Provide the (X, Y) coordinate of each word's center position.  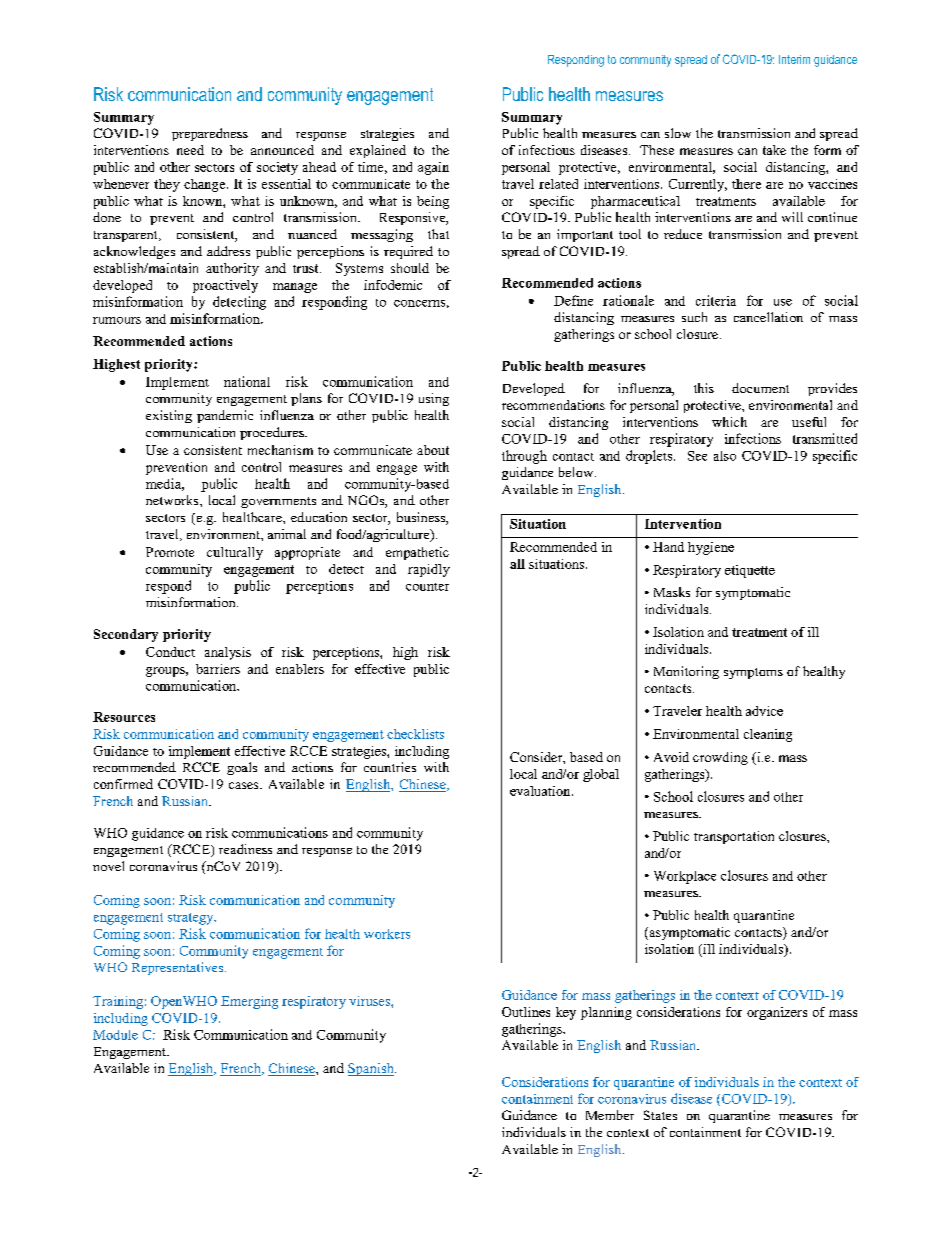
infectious (547, 150)
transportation (734, 837)
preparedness (210, 134)
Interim (794, 59)
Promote (170, 552)
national (247, 381)
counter (427, 587)
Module (115, 1035)
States (660, 1115)
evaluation (541, 791)
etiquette (750, 571)
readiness (245, 849)
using (434, 399)
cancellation (768, 317)
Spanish (372, 1069)
